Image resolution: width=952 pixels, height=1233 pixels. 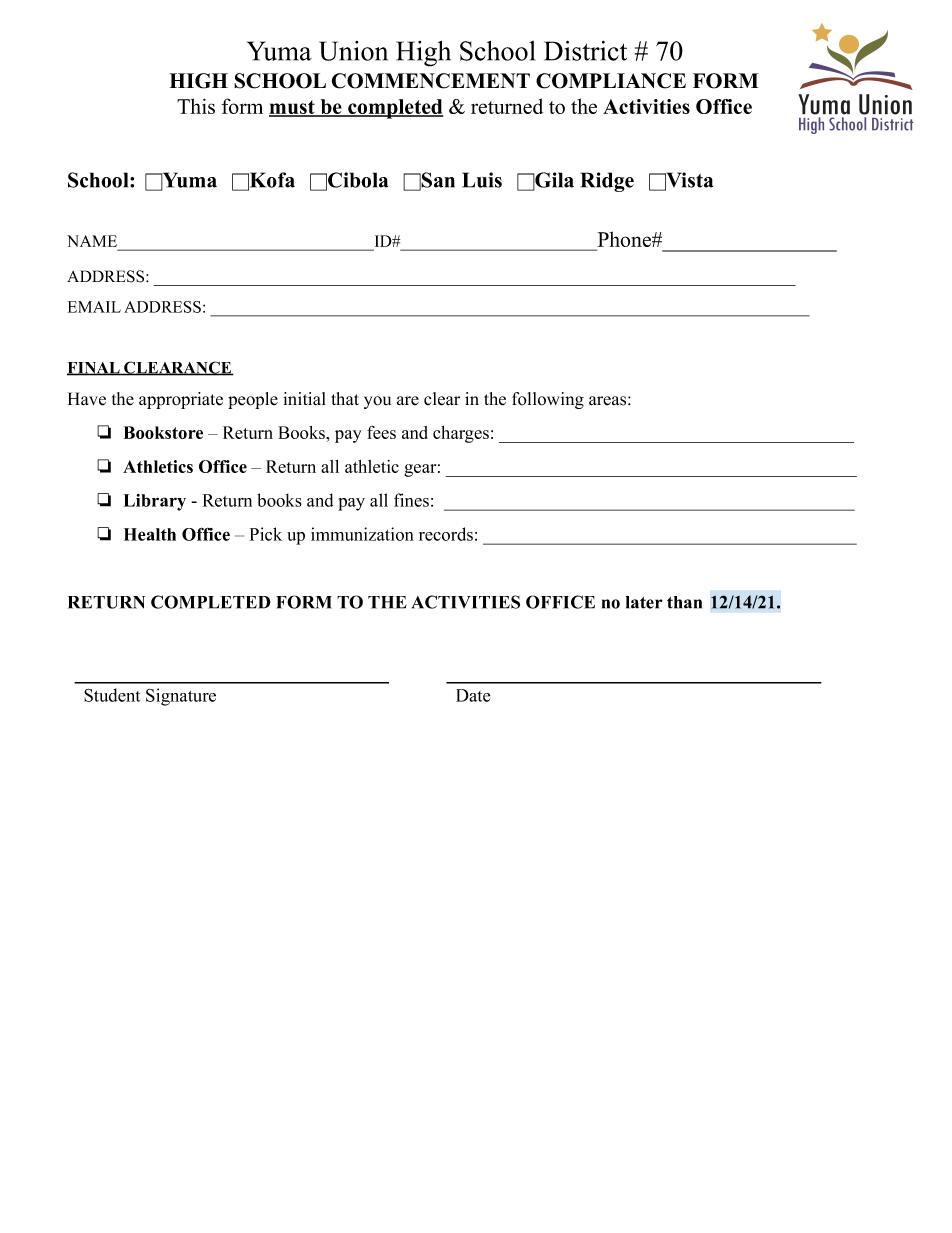 What do you see at coordinates (377, 402) in the screenshot?
I see `you` at bounding box center [377, 402].
